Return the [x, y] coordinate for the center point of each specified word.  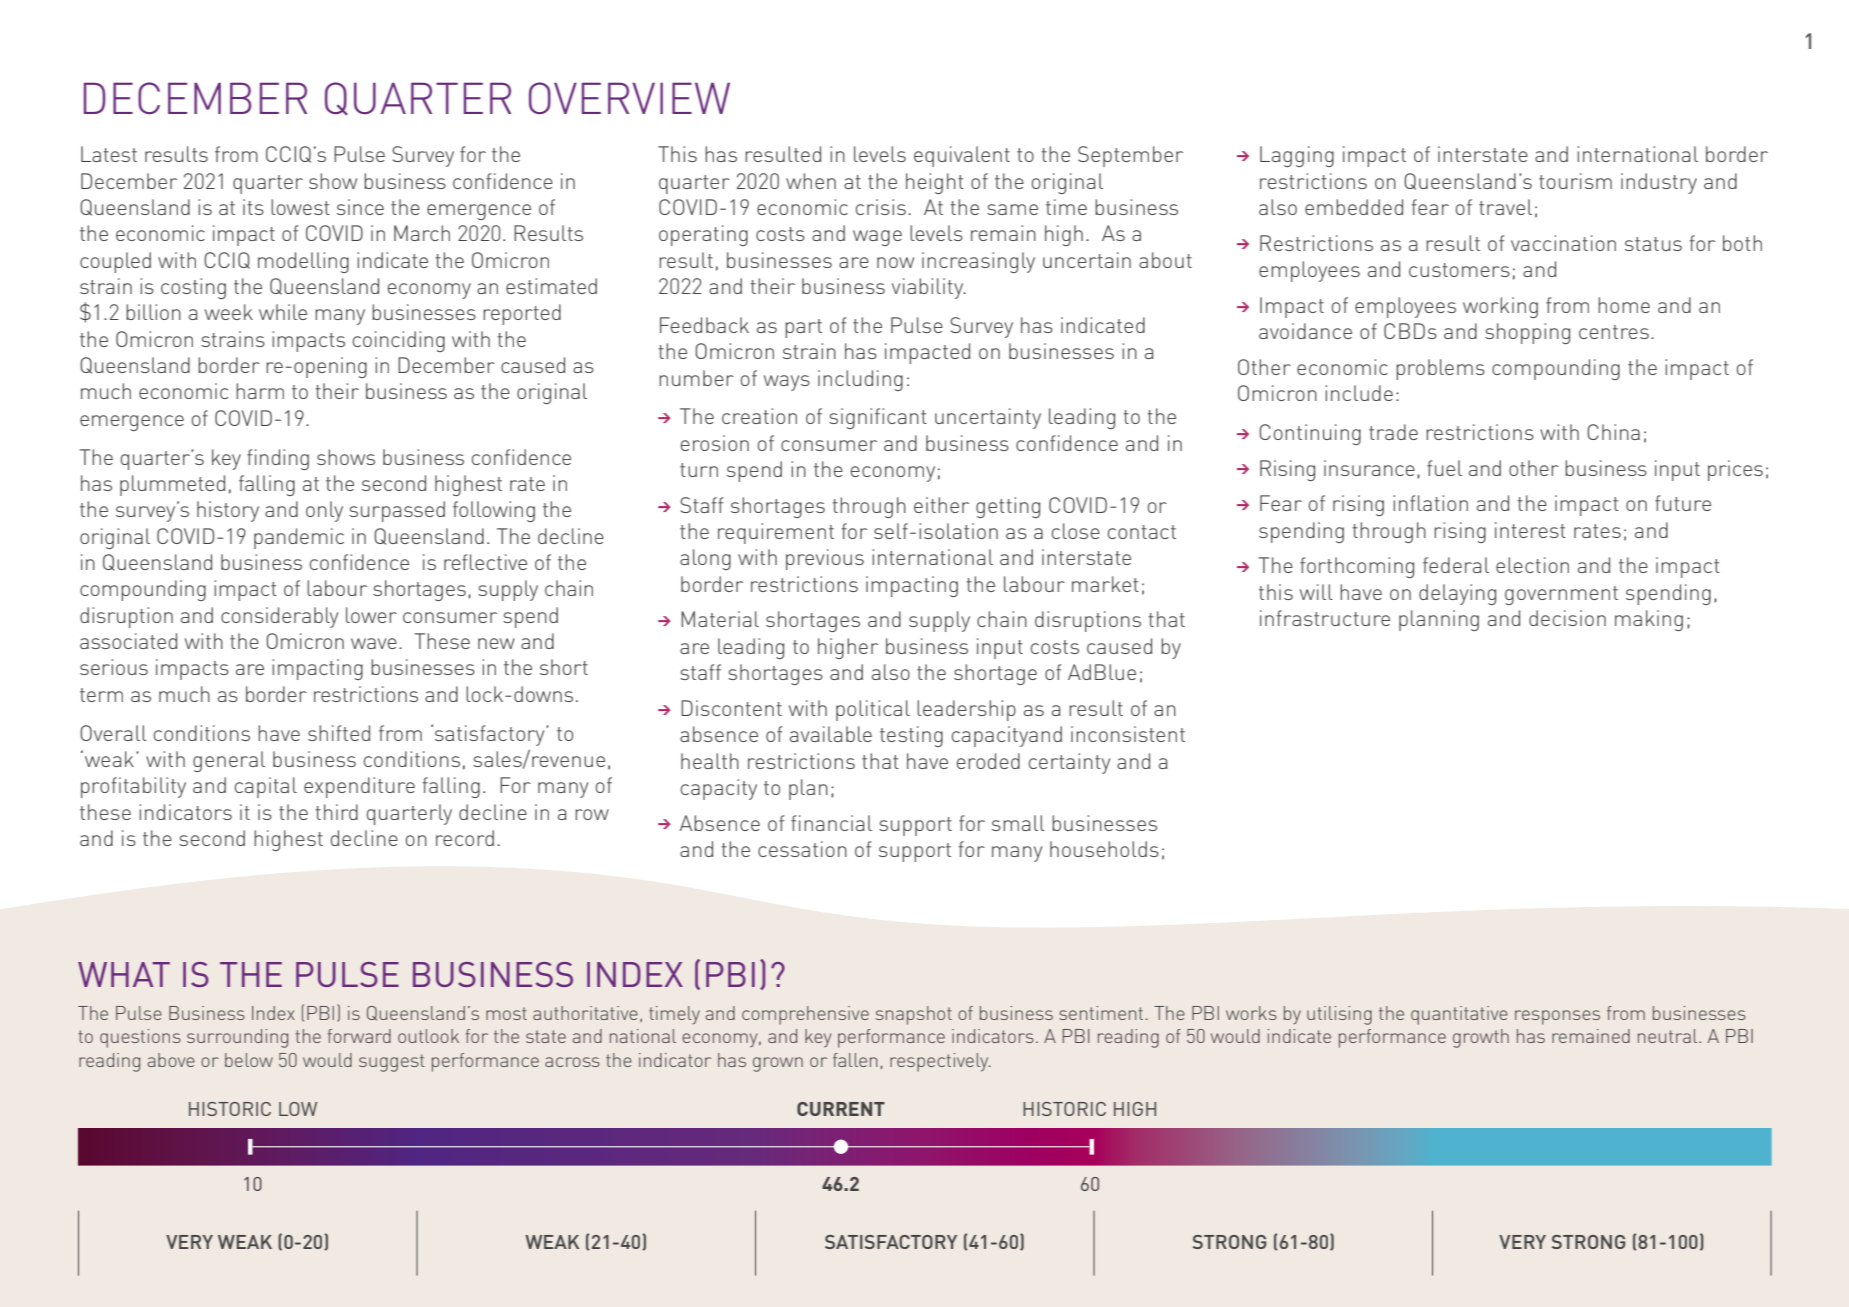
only [324, 511]
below [249, 1060]
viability [929, 288]
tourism [1575, 181]
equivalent [962, 156]
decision [1567, 618]
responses [1557, 1017]
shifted [339, 733]
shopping [1527, 333]
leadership [966, 710]
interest [1530, 530]
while [283, 312]
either [941, 505]
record [465, 838]
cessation [802, 849]
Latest [109, 154]
